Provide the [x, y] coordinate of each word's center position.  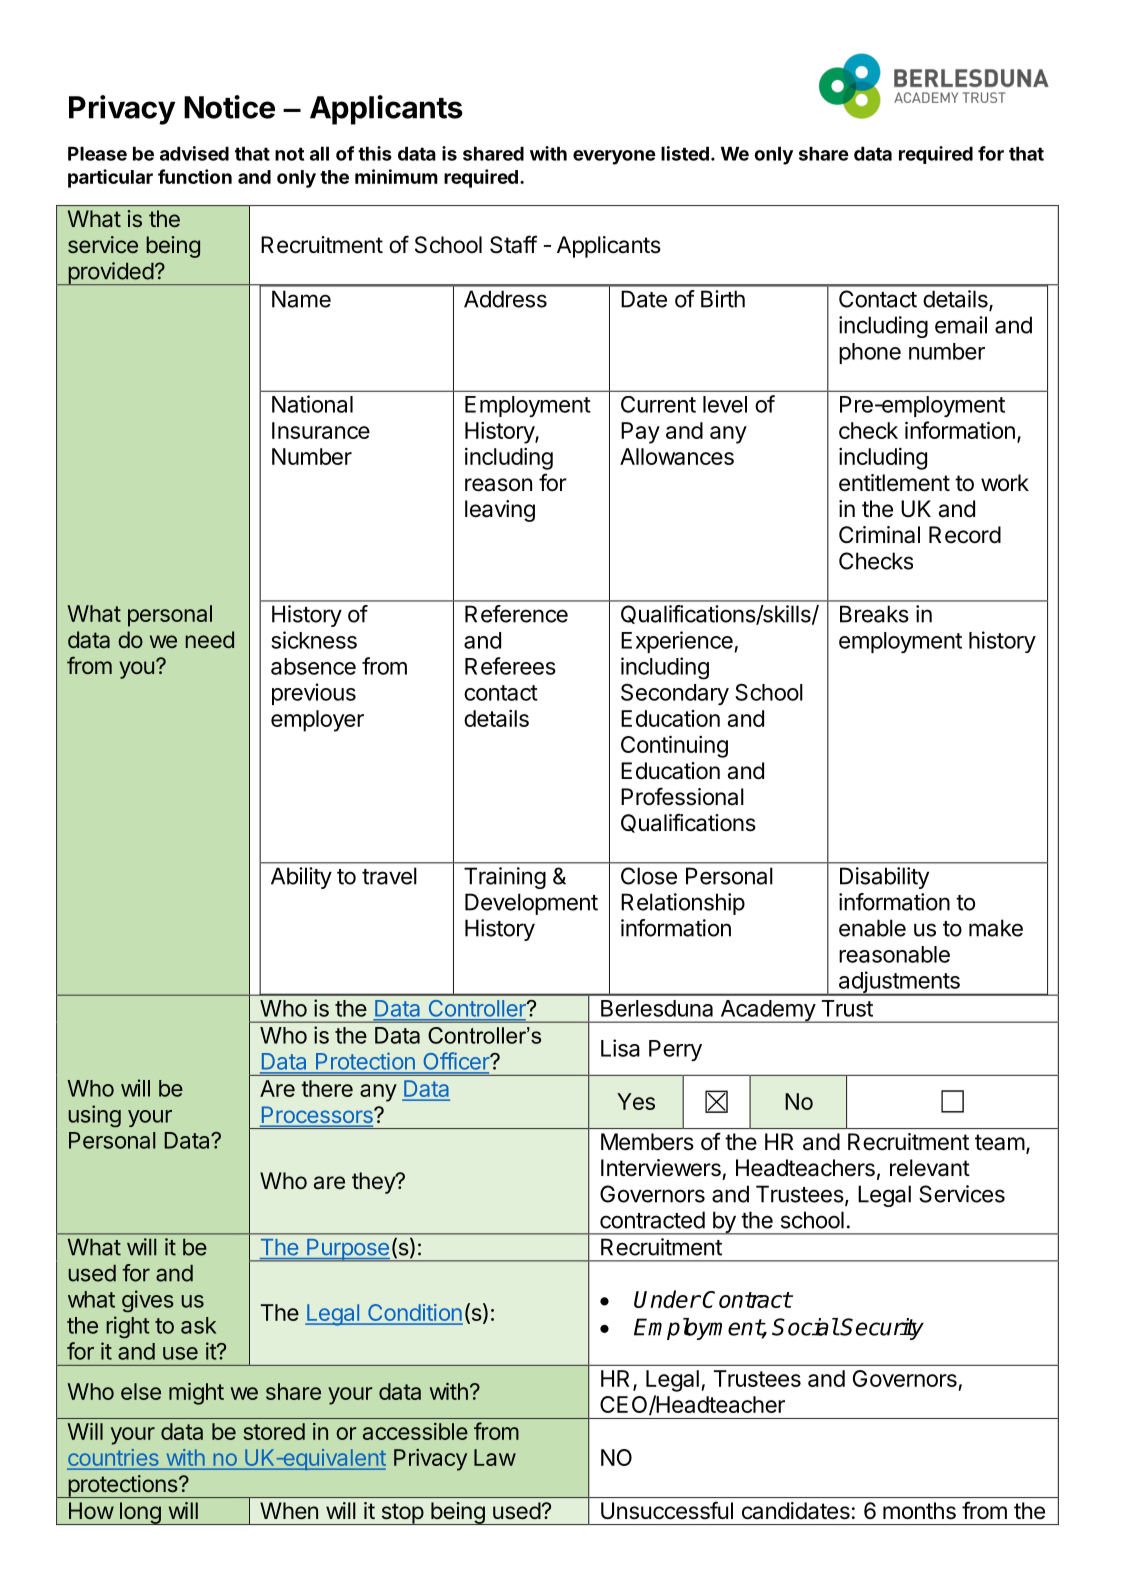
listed [685, 153]
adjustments [899, 983]
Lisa [620, 1048]
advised [194, 153]
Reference [516, 614]
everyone [614, 157]
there [327, 1088]
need [209, 639]
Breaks [874, 614]
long [139, 1513]
